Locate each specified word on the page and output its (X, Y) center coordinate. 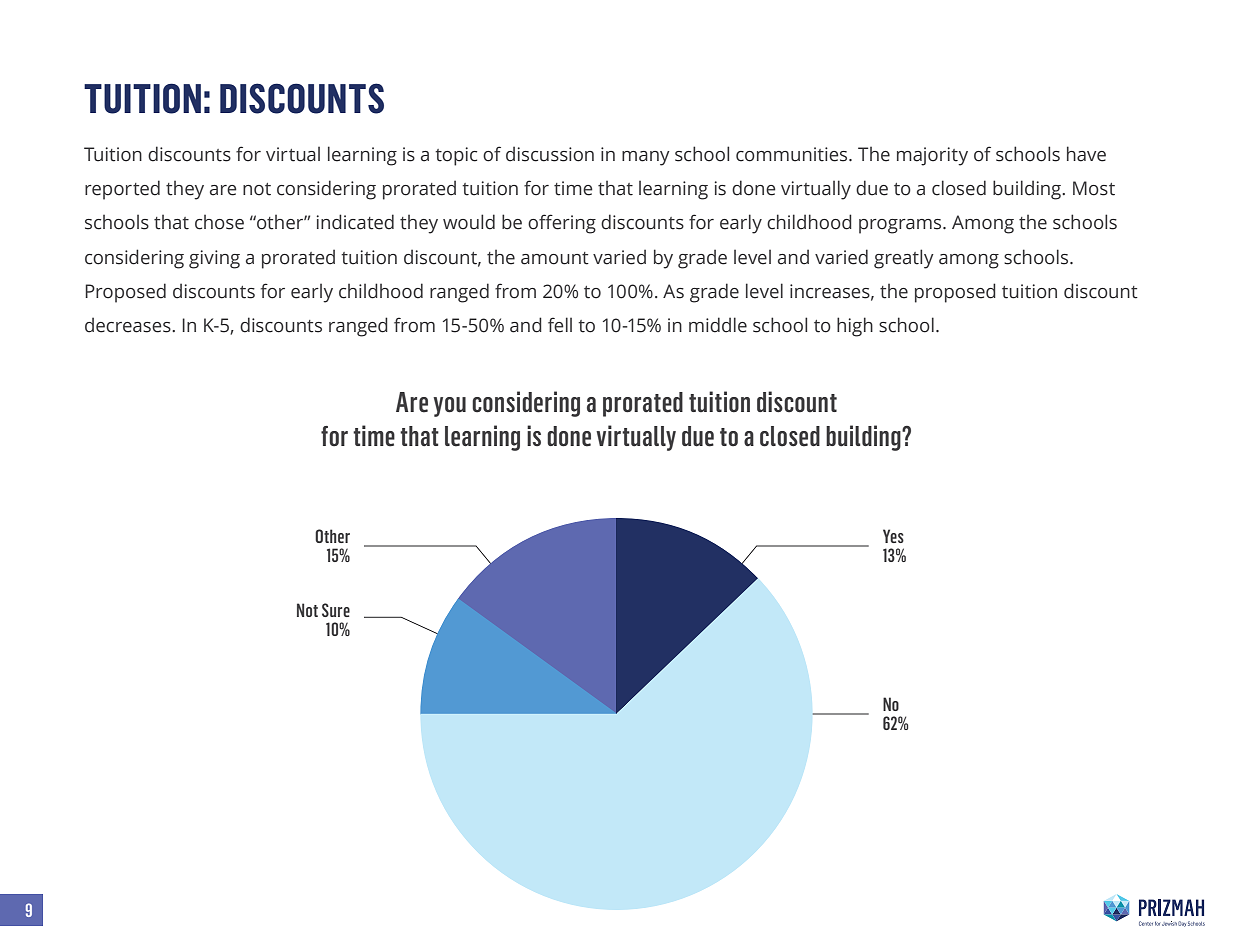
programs (901, 226)
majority (932, 156)
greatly (904, 259)
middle (718, 325)
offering (562, 224)
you (449, 407)
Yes (893, 536)
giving (214, 259)
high (855, 327)
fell (560, 325)
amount (555, 258)
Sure (336, 610)
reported (122, 190)
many (646, 158)
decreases (129, 325)
